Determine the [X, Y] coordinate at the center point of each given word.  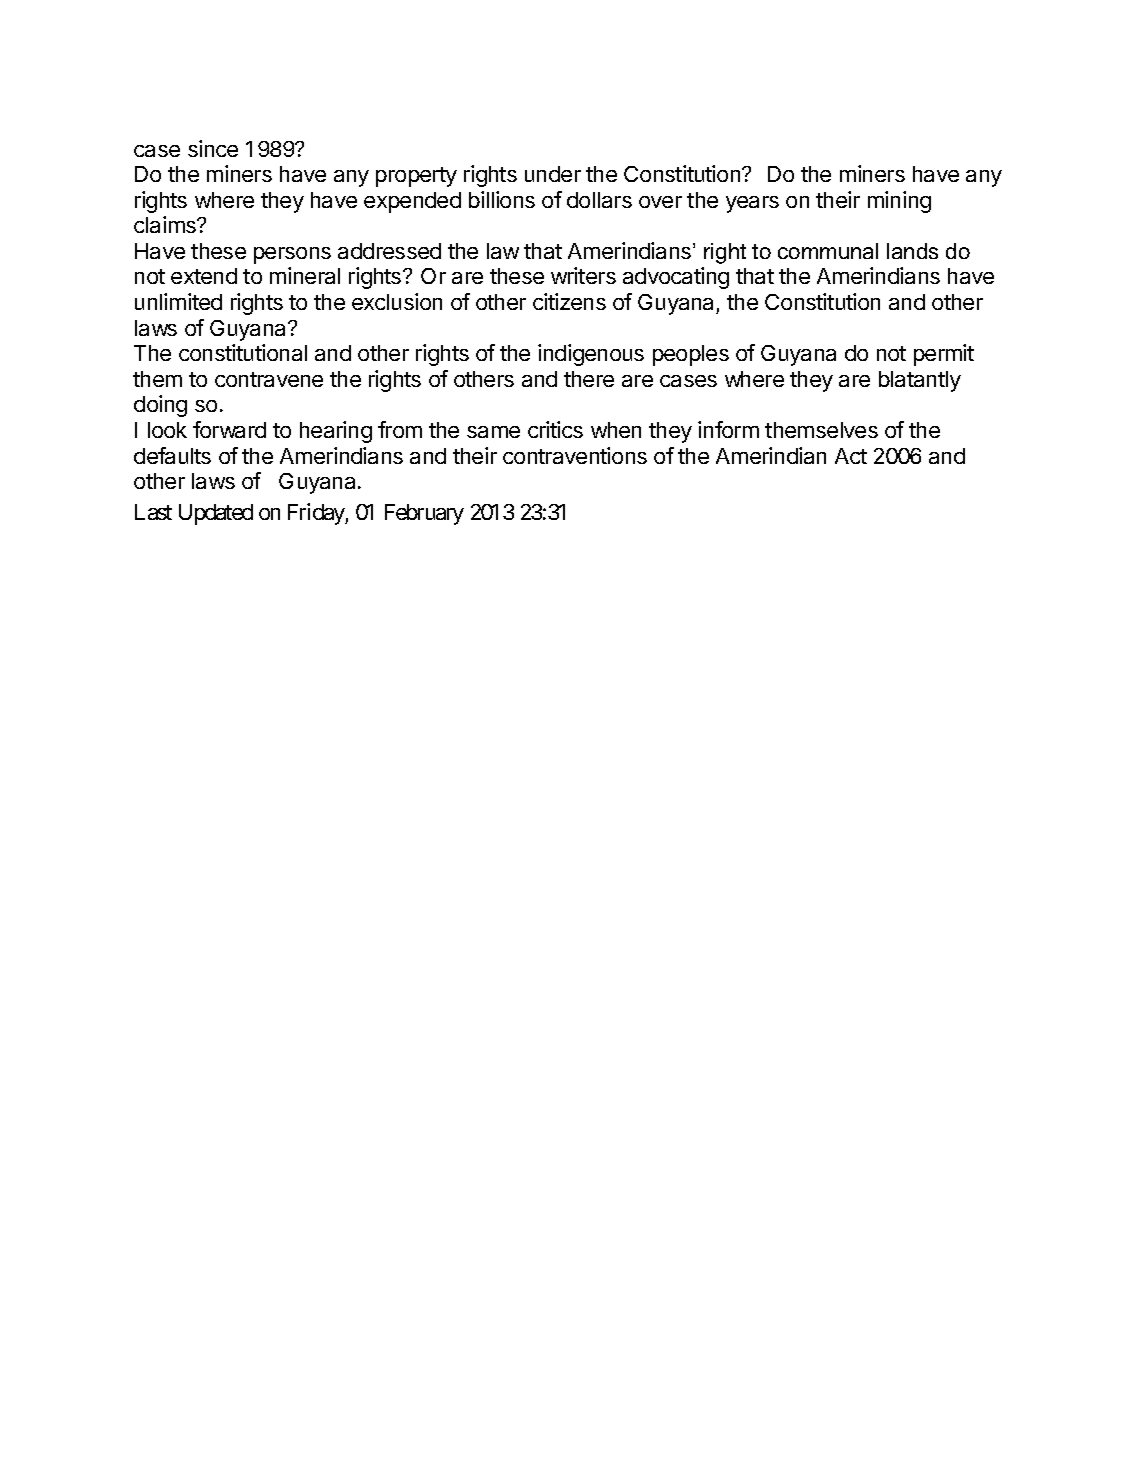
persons [292, 255]
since [213, 148]
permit [944, 355]
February [424, 514]
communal [828, 251]
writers [583, 275]
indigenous [591, 355]
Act [851, 456]
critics [555, 429]
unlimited [178, 301]
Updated [216, 514]
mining [899, 202]
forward [229, 429]
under [553, 174]
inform [728, 429]
